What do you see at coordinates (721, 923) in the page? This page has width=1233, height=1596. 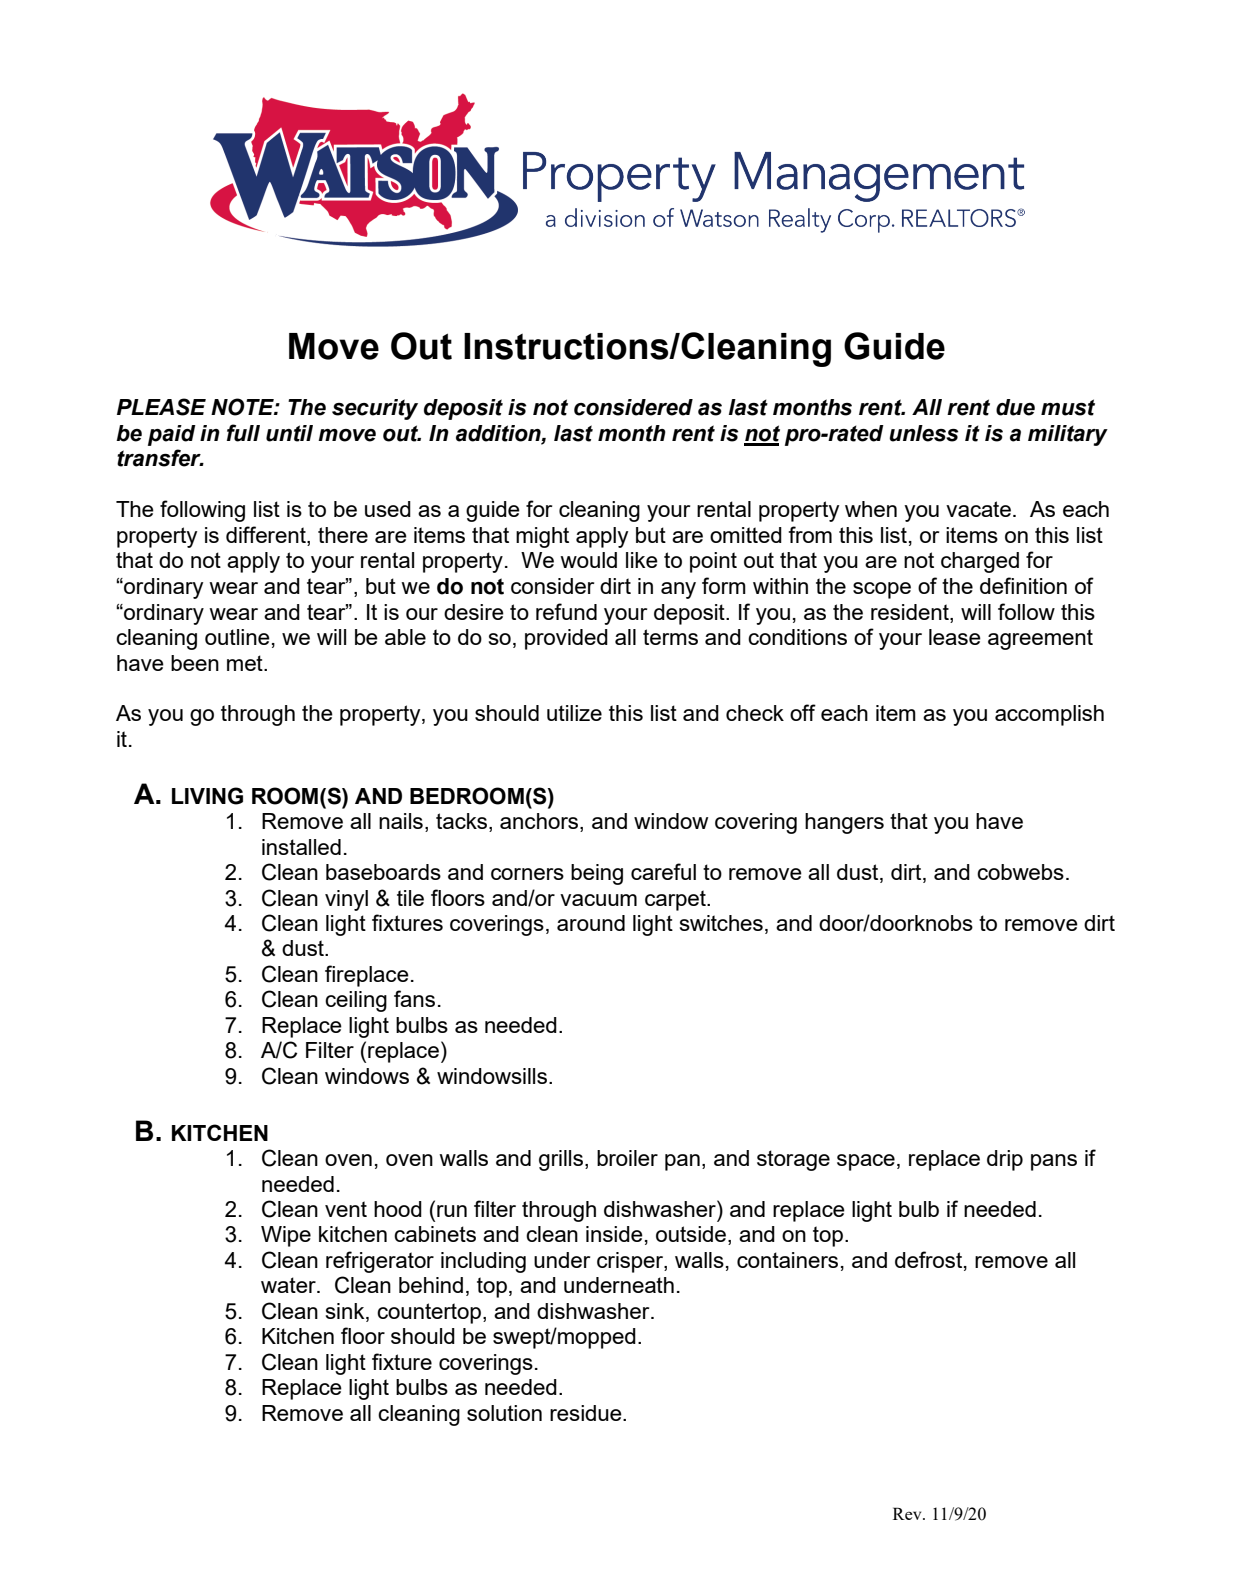 I see `switches` at bounding box center [721, 923].
